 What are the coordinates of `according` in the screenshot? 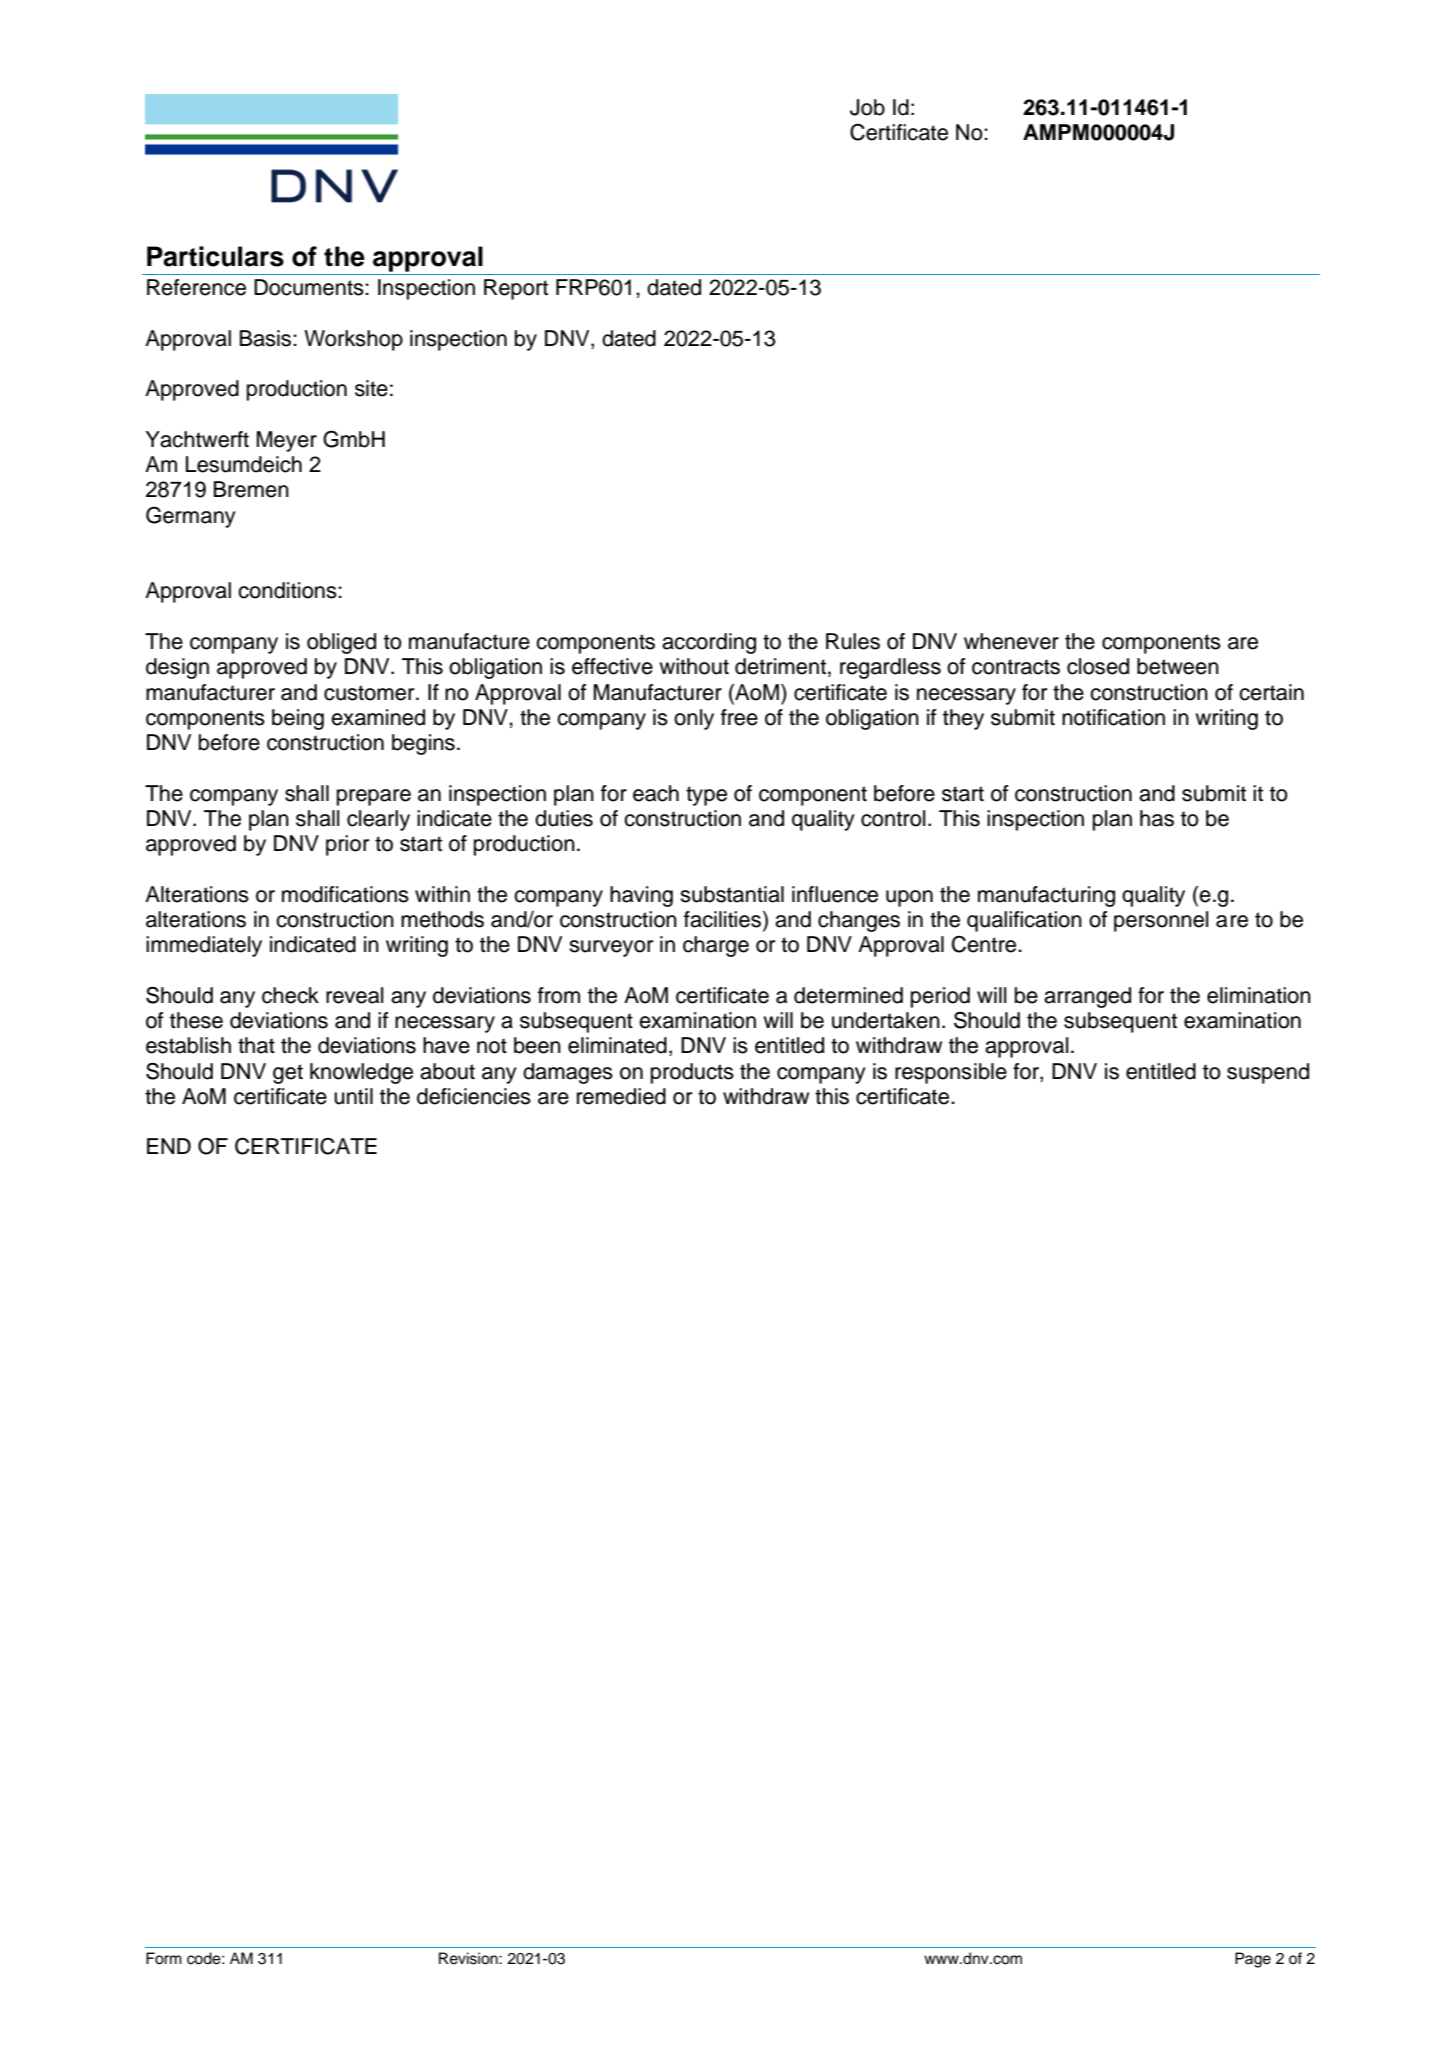 It's located at (709, 643).
